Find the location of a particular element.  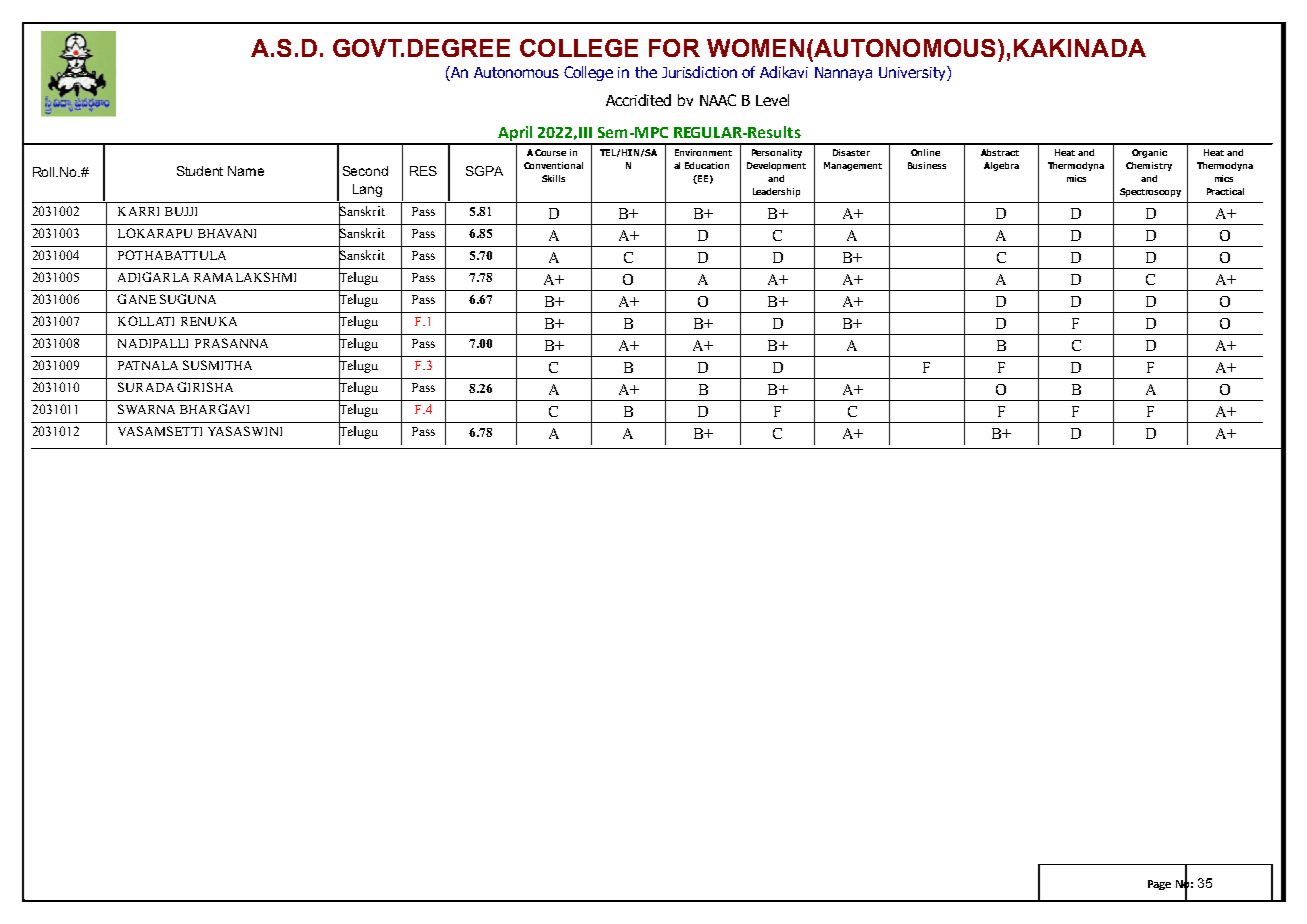

Page is located at coordinates (1159, 885).
